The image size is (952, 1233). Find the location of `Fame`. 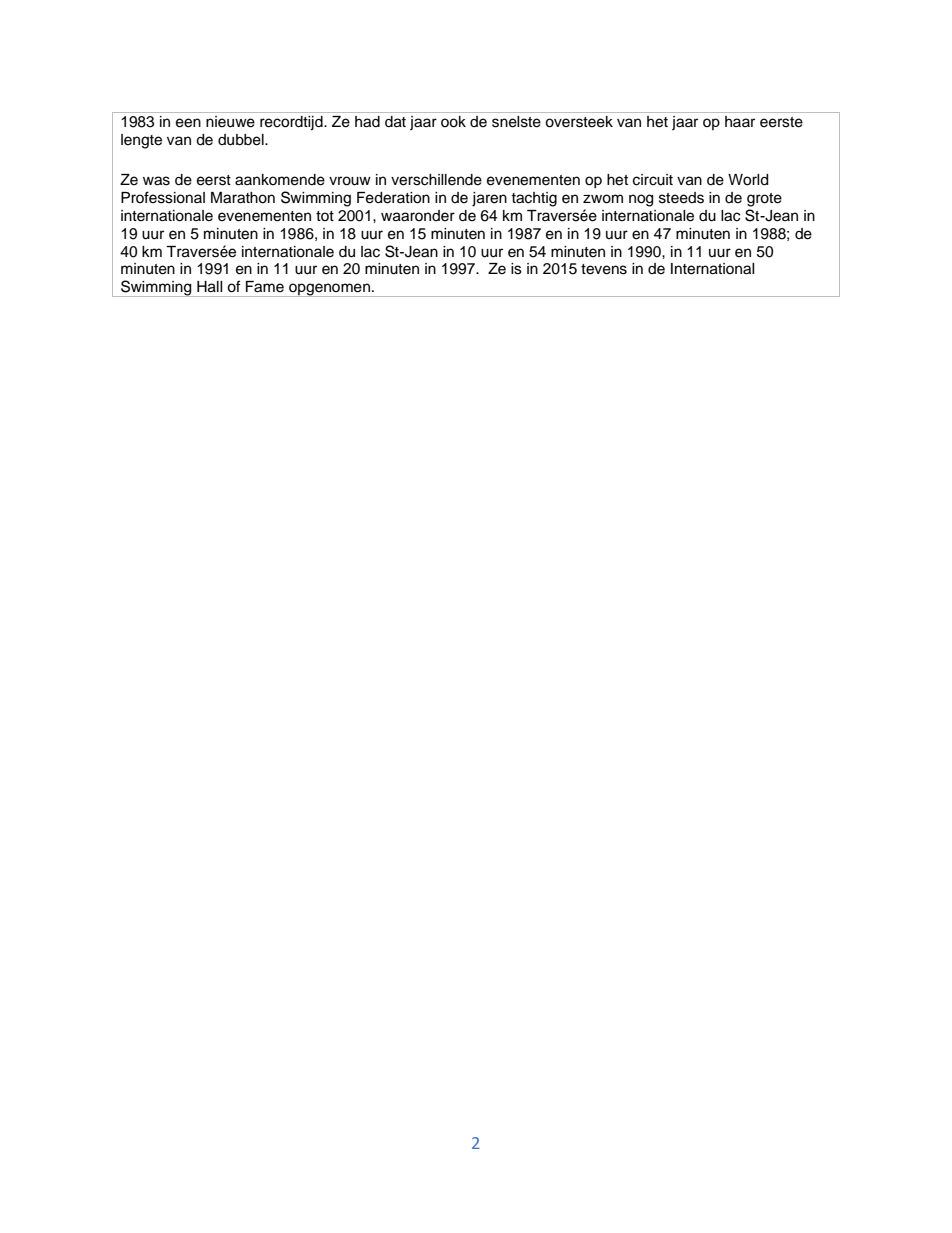

Fame is located at coordinates (265, 287).
